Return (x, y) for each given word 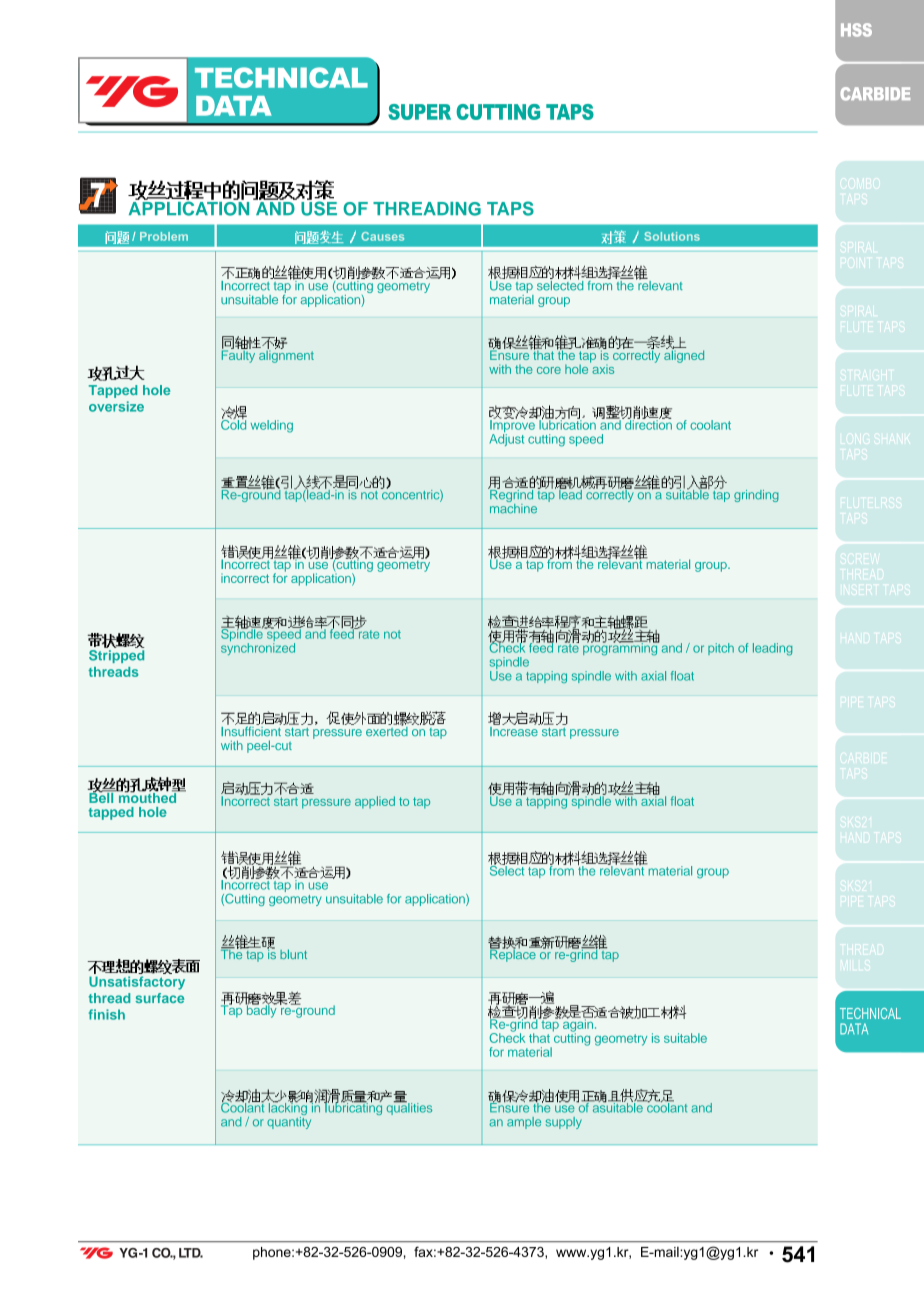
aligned (684, 355)
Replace (514, 954)
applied (375, 802)
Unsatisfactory (137, 983)
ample (524, 1123)
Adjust (506, 440)
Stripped (116, 656)
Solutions (672, 236)
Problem (164, 236)
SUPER (419, 112)
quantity (289, 1121)
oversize (116, 406)
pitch (721, 649)
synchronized (258, 649)
